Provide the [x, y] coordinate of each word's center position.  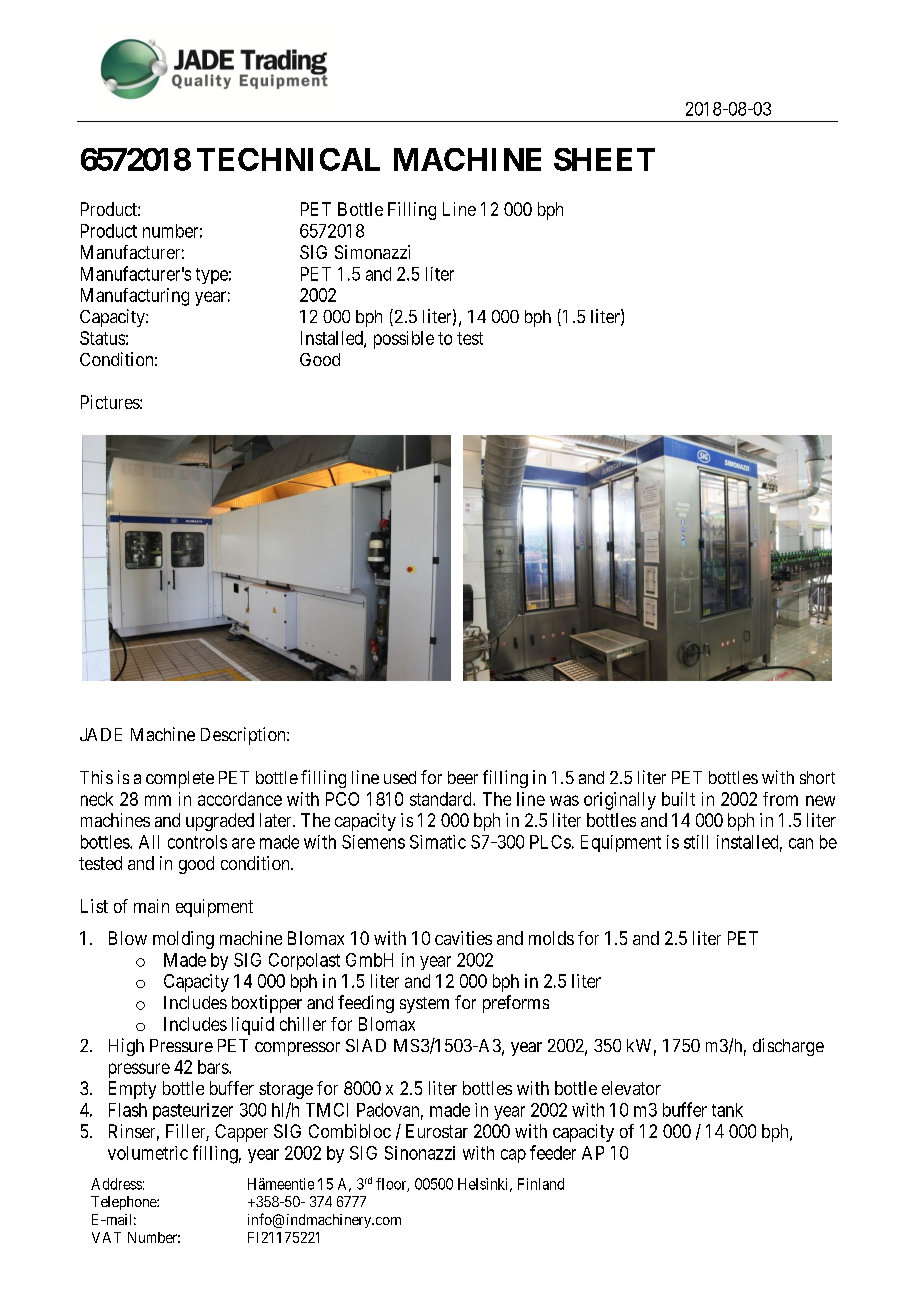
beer [463, 777]
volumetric [148, 1153]
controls [197, 842]
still [696, 842]
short [817, 777]
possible [404, 340]
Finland [541, 1184]
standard [442, 799]
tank [727, 1110]
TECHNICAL [288, 159]
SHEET [604, 159]
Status [102, 338]
